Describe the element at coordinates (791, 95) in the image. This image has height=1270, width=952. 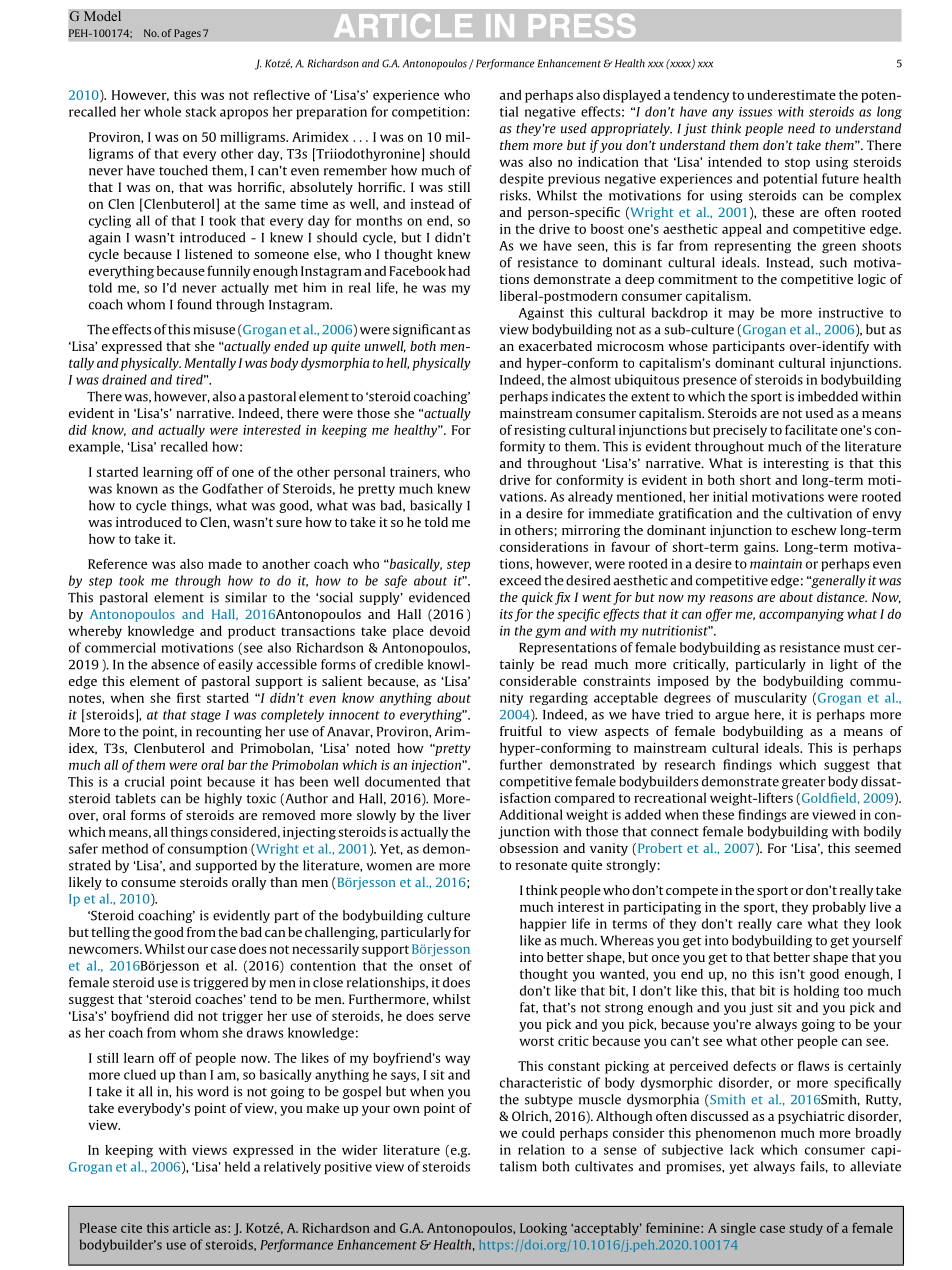
I see `underestimate` at that location.
